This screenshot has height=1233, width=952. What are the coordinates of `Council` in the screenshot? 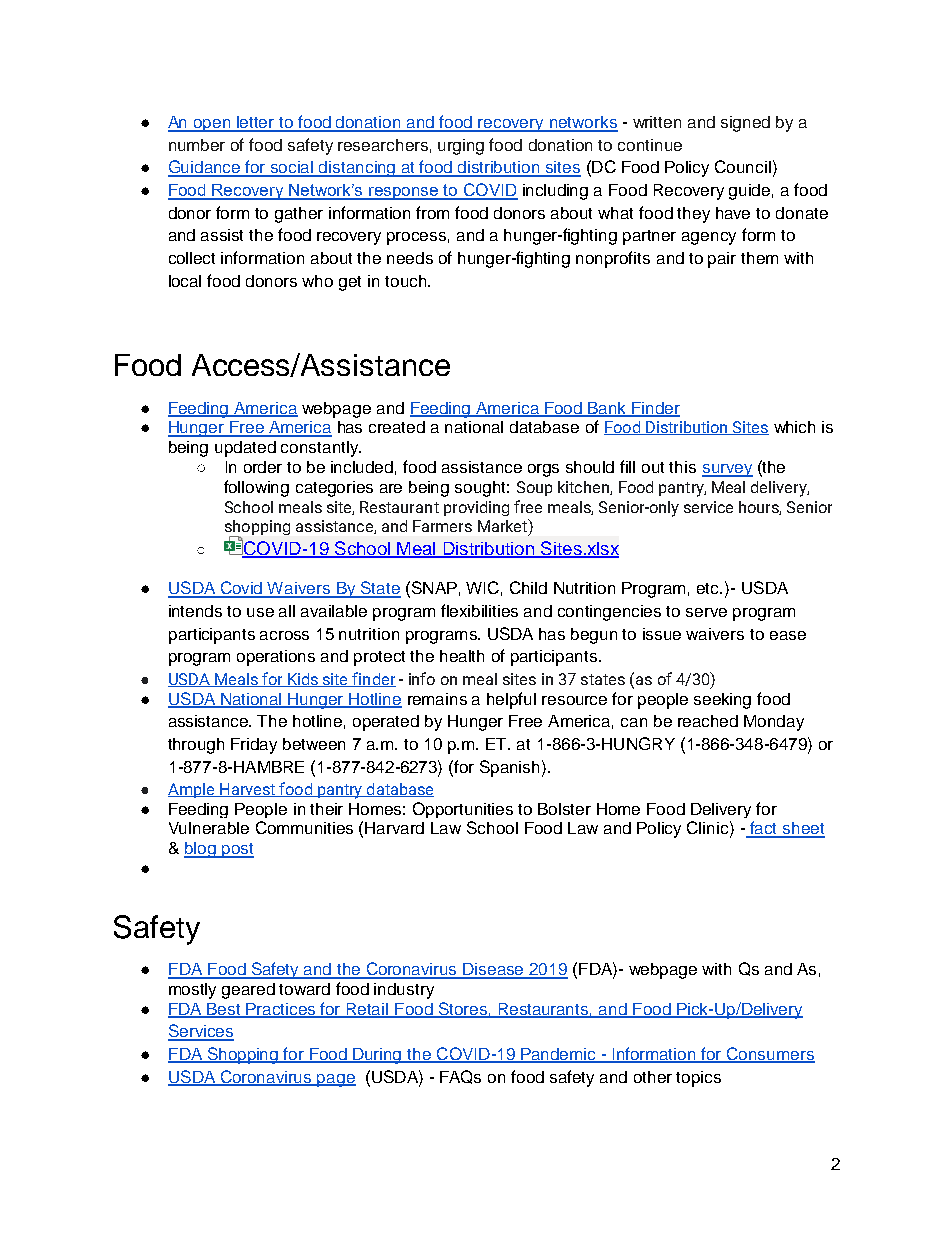 It's located at (743, 166).
